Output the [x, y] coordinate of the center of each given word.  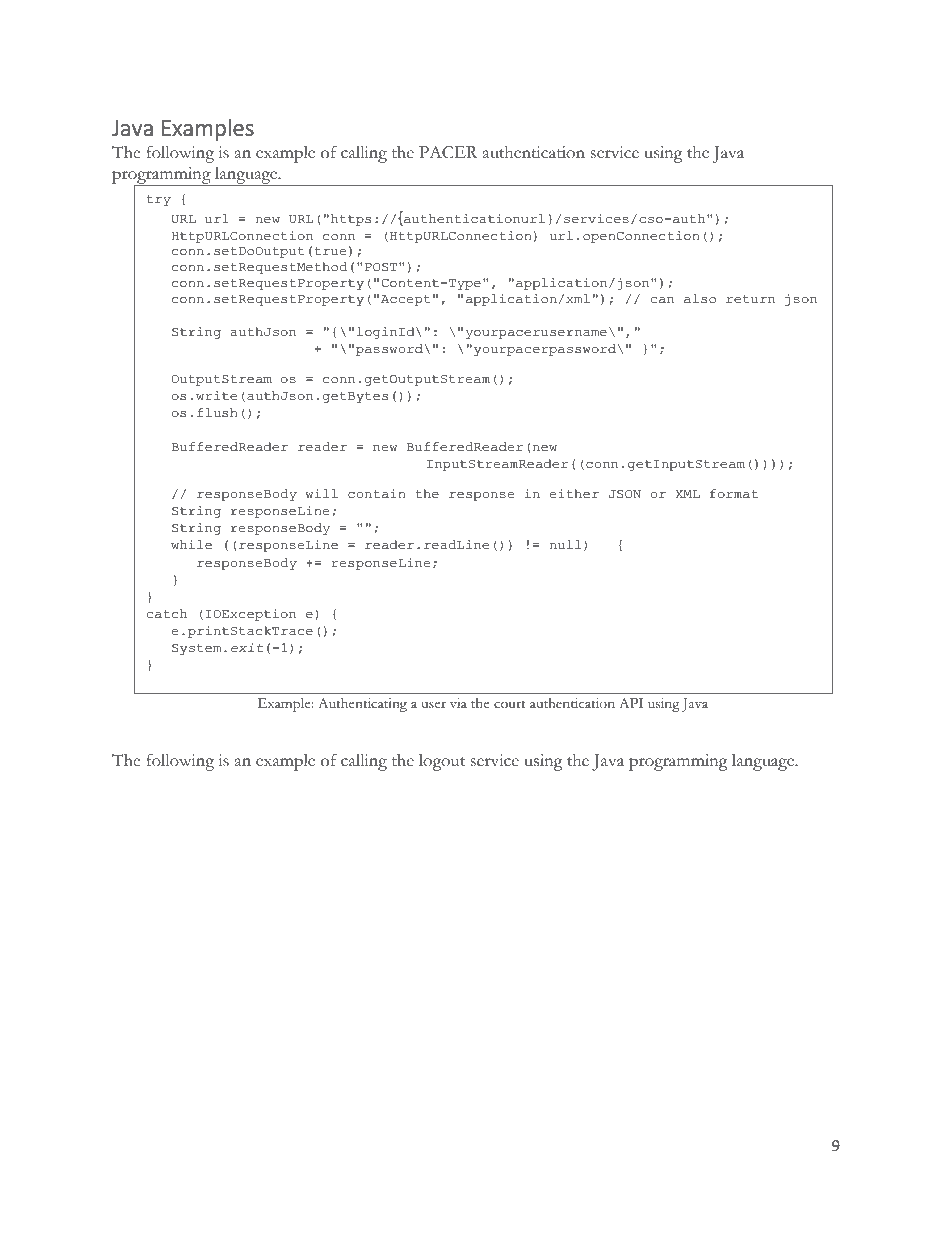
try [159, 200]
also [700, 298]
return [750, 299]
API [631, 703]
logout [442, 762]
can [662, 300]
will [322, 493]
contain [376, 493]
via [458, 703]
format [734, 493]
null [565, 544]
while [191, 544]
